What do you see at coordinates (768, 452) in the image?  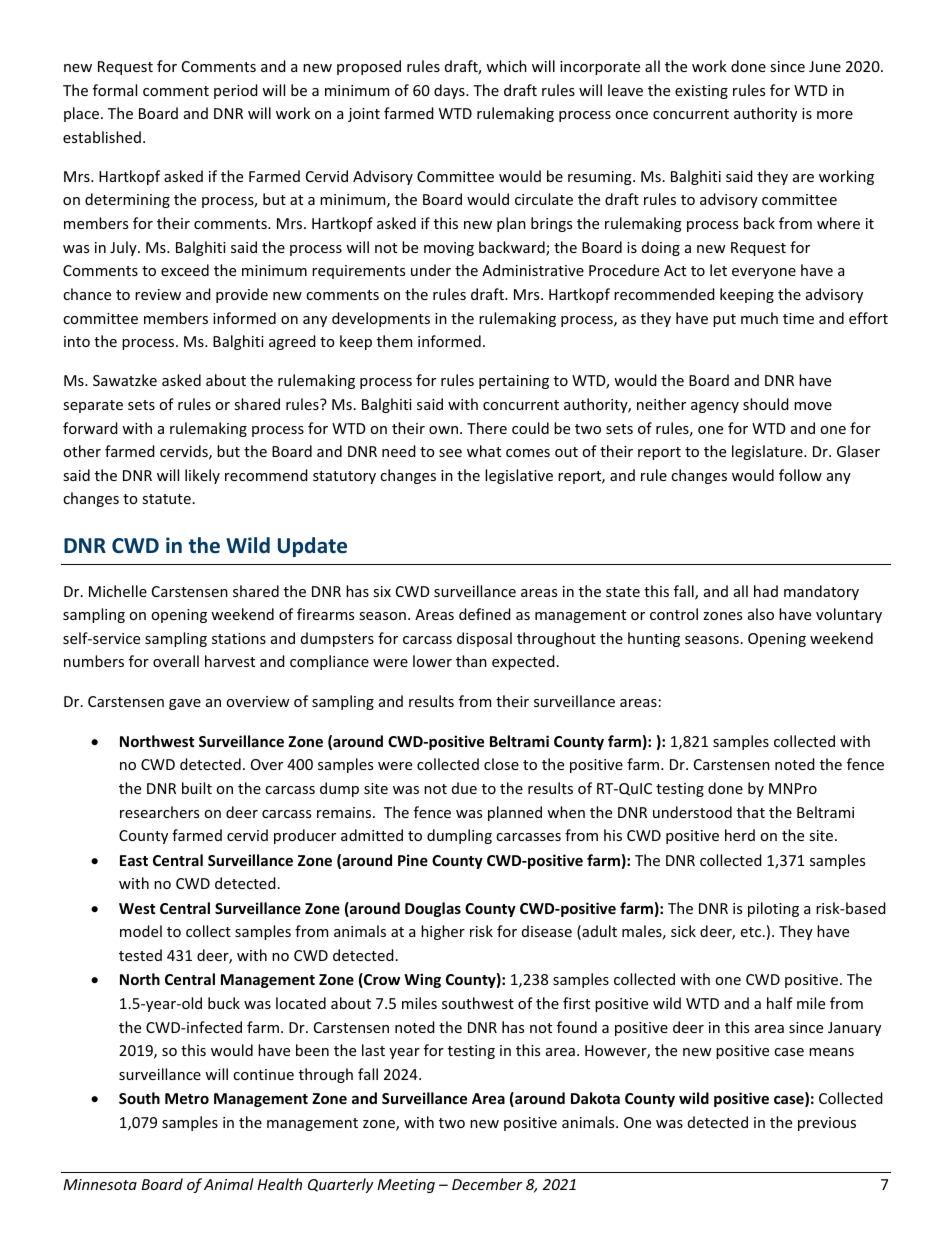 I see `legislature` at bounding box center [768, 452].
